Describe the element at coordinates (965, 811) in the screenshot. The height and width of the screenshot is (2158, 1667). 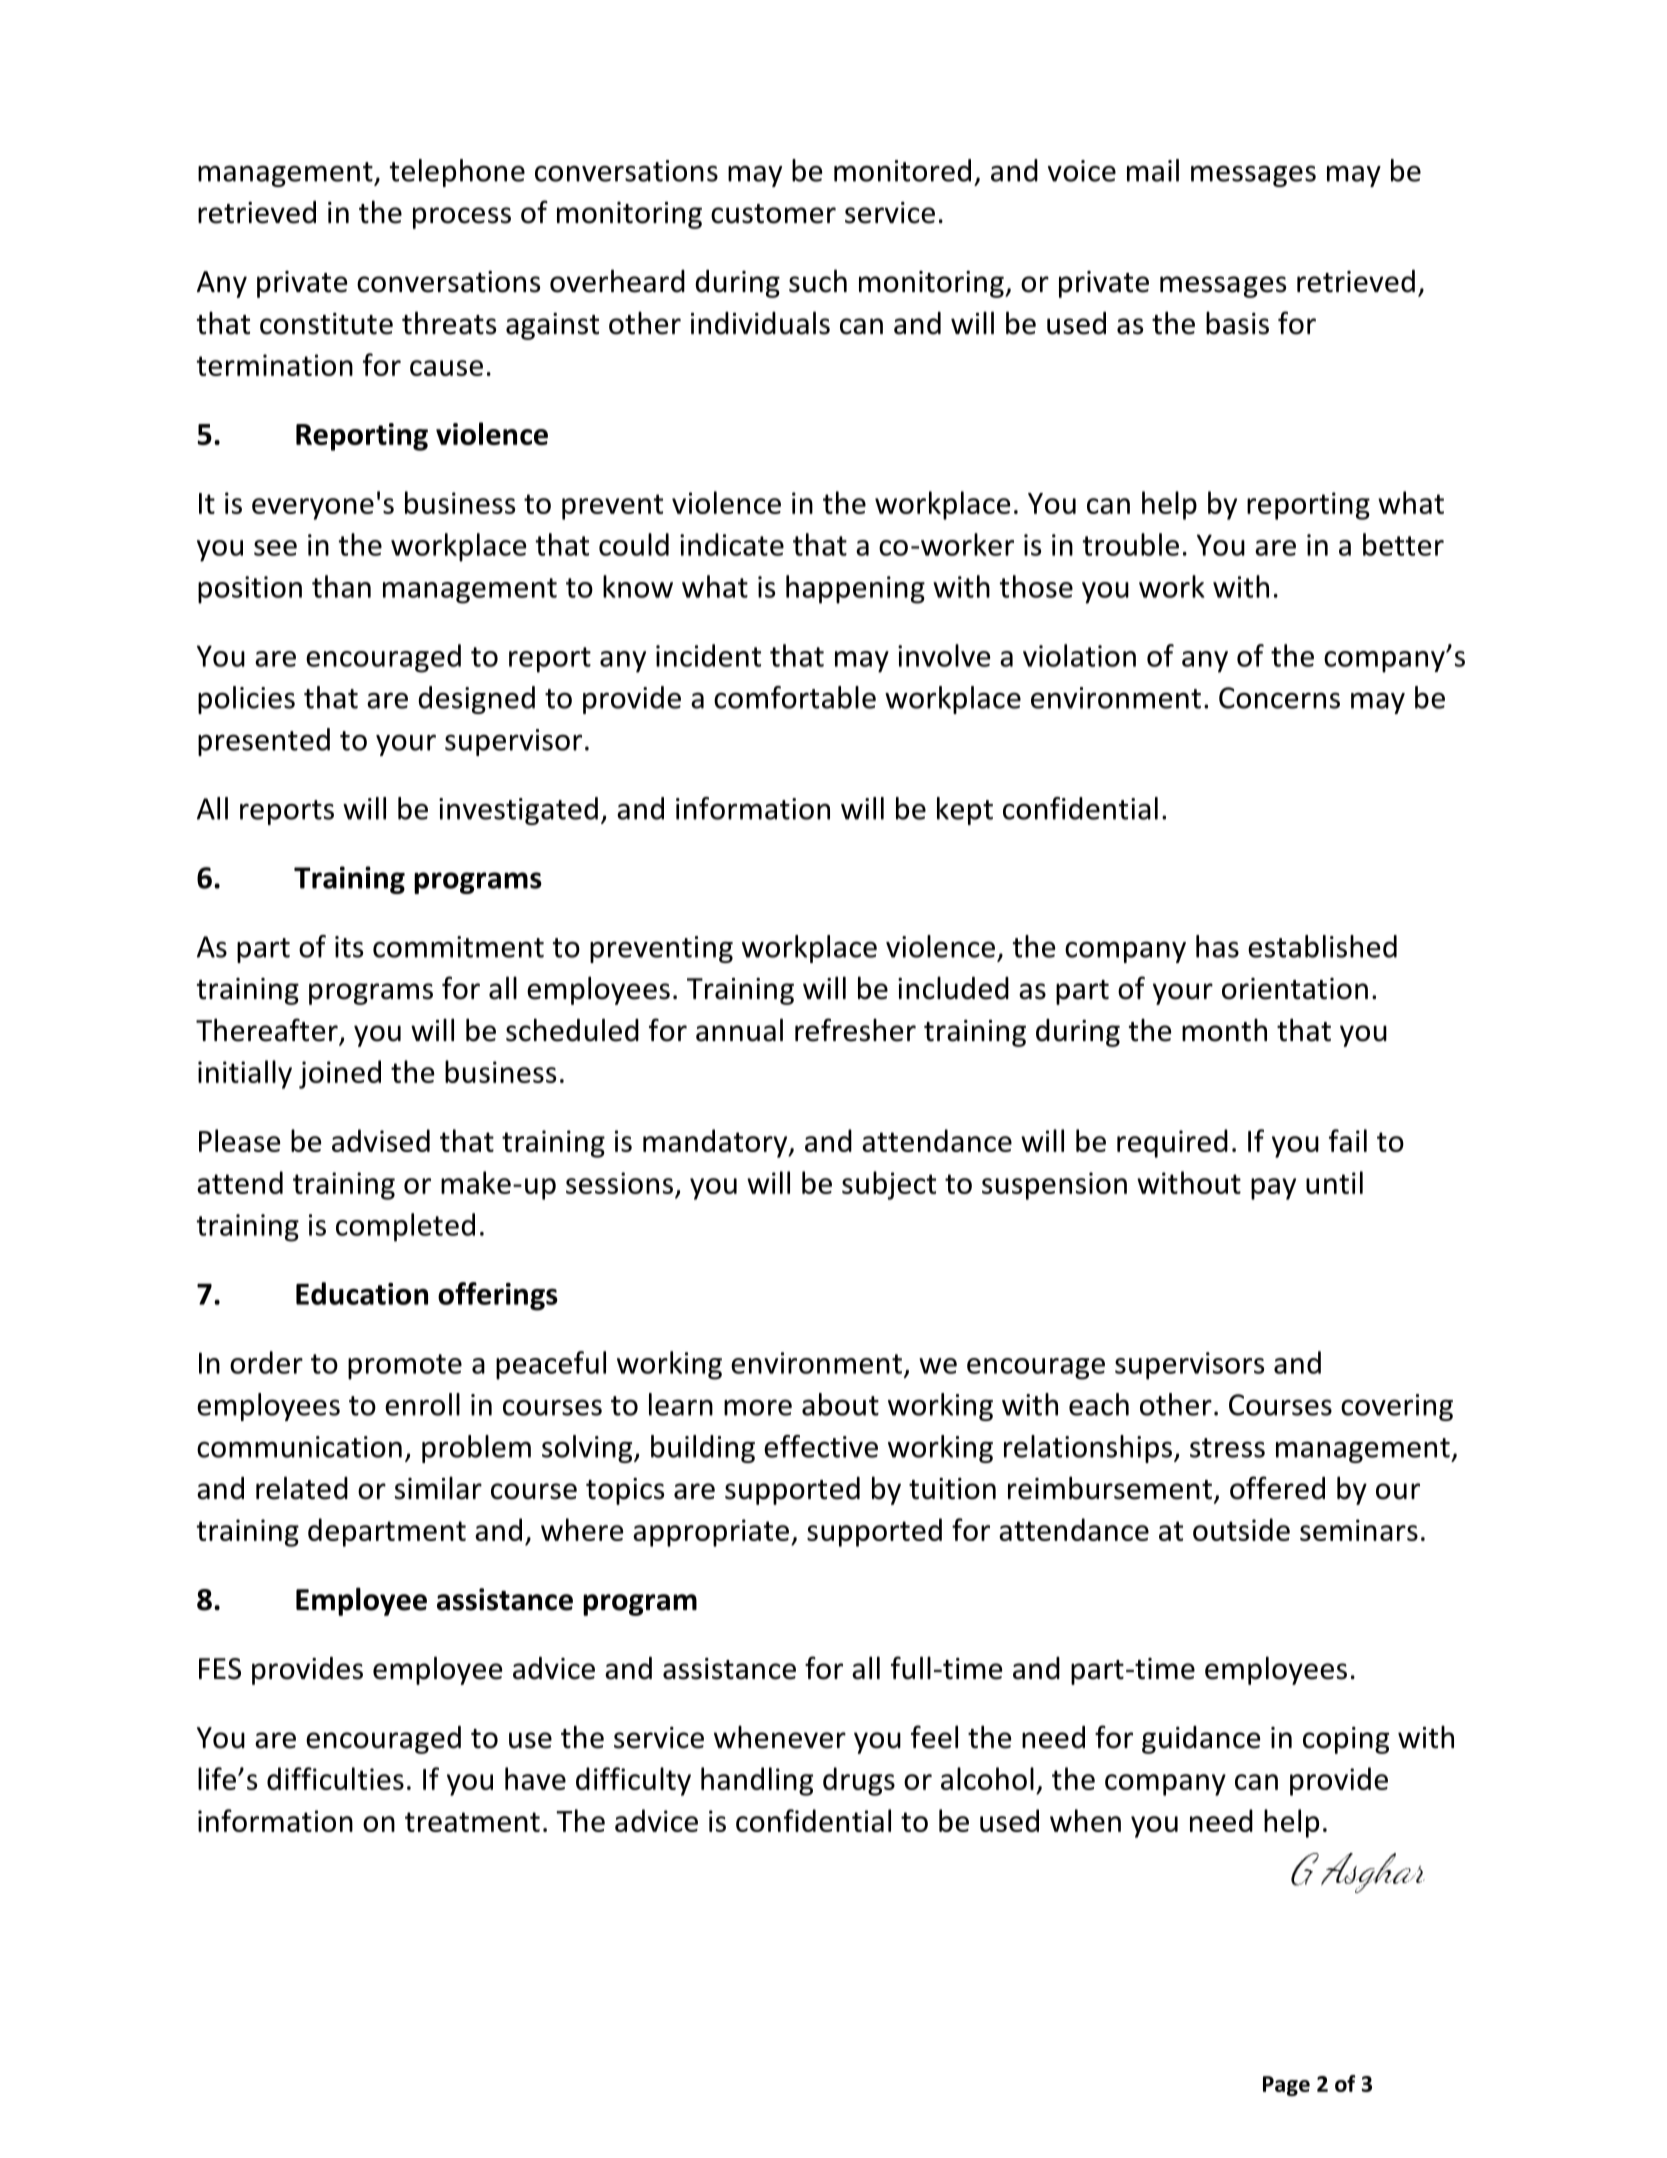
I see `kept` at that location.
